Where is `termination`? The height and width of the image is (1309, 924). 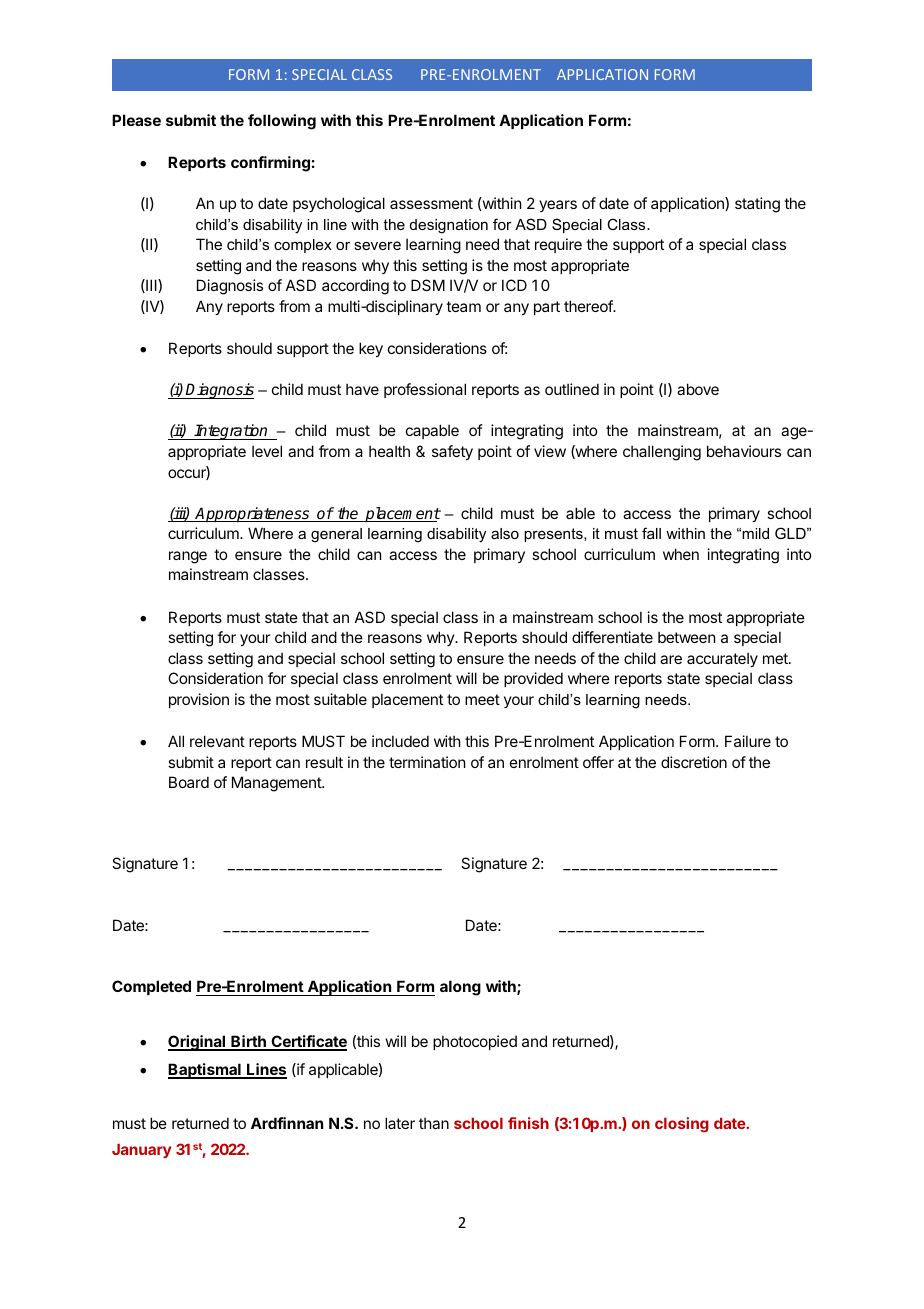 termination is located at coordinates (427, 762).
